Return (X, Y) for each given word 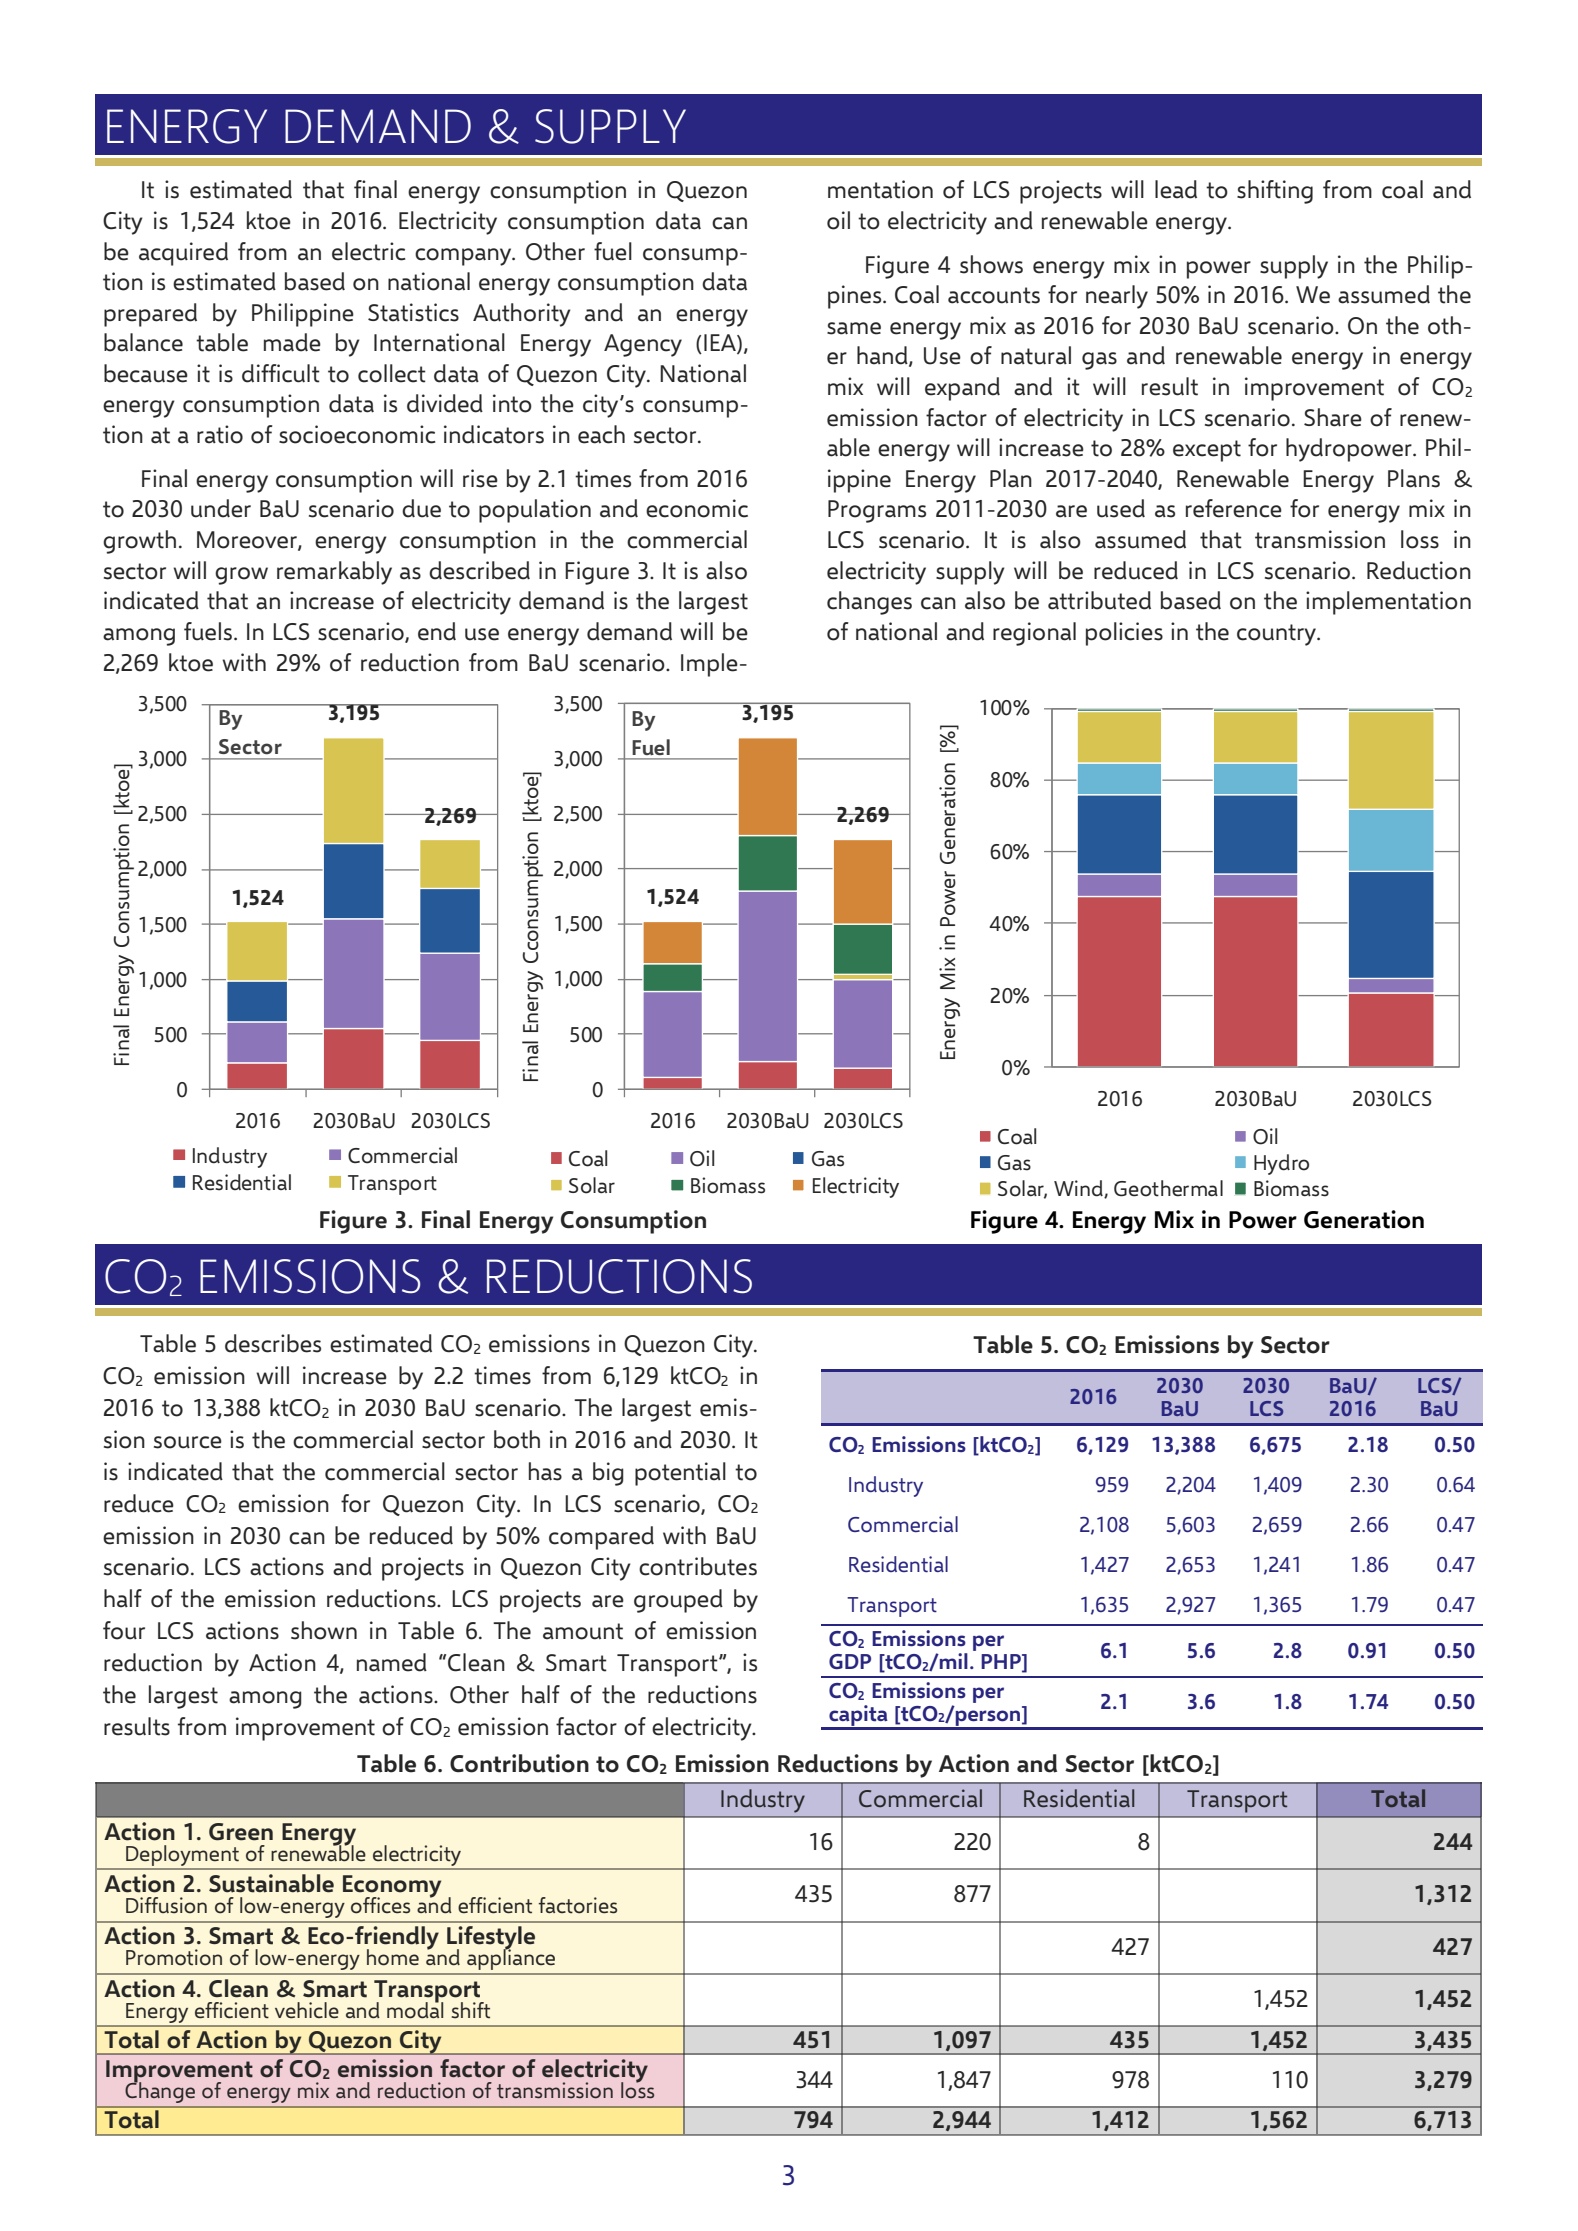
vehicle (307, 2010)
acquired (183, 254)
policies (1124, 634)
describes (273, 1343)
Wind (1079, 1189)
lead (1176, 189)
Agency (643, 345)
